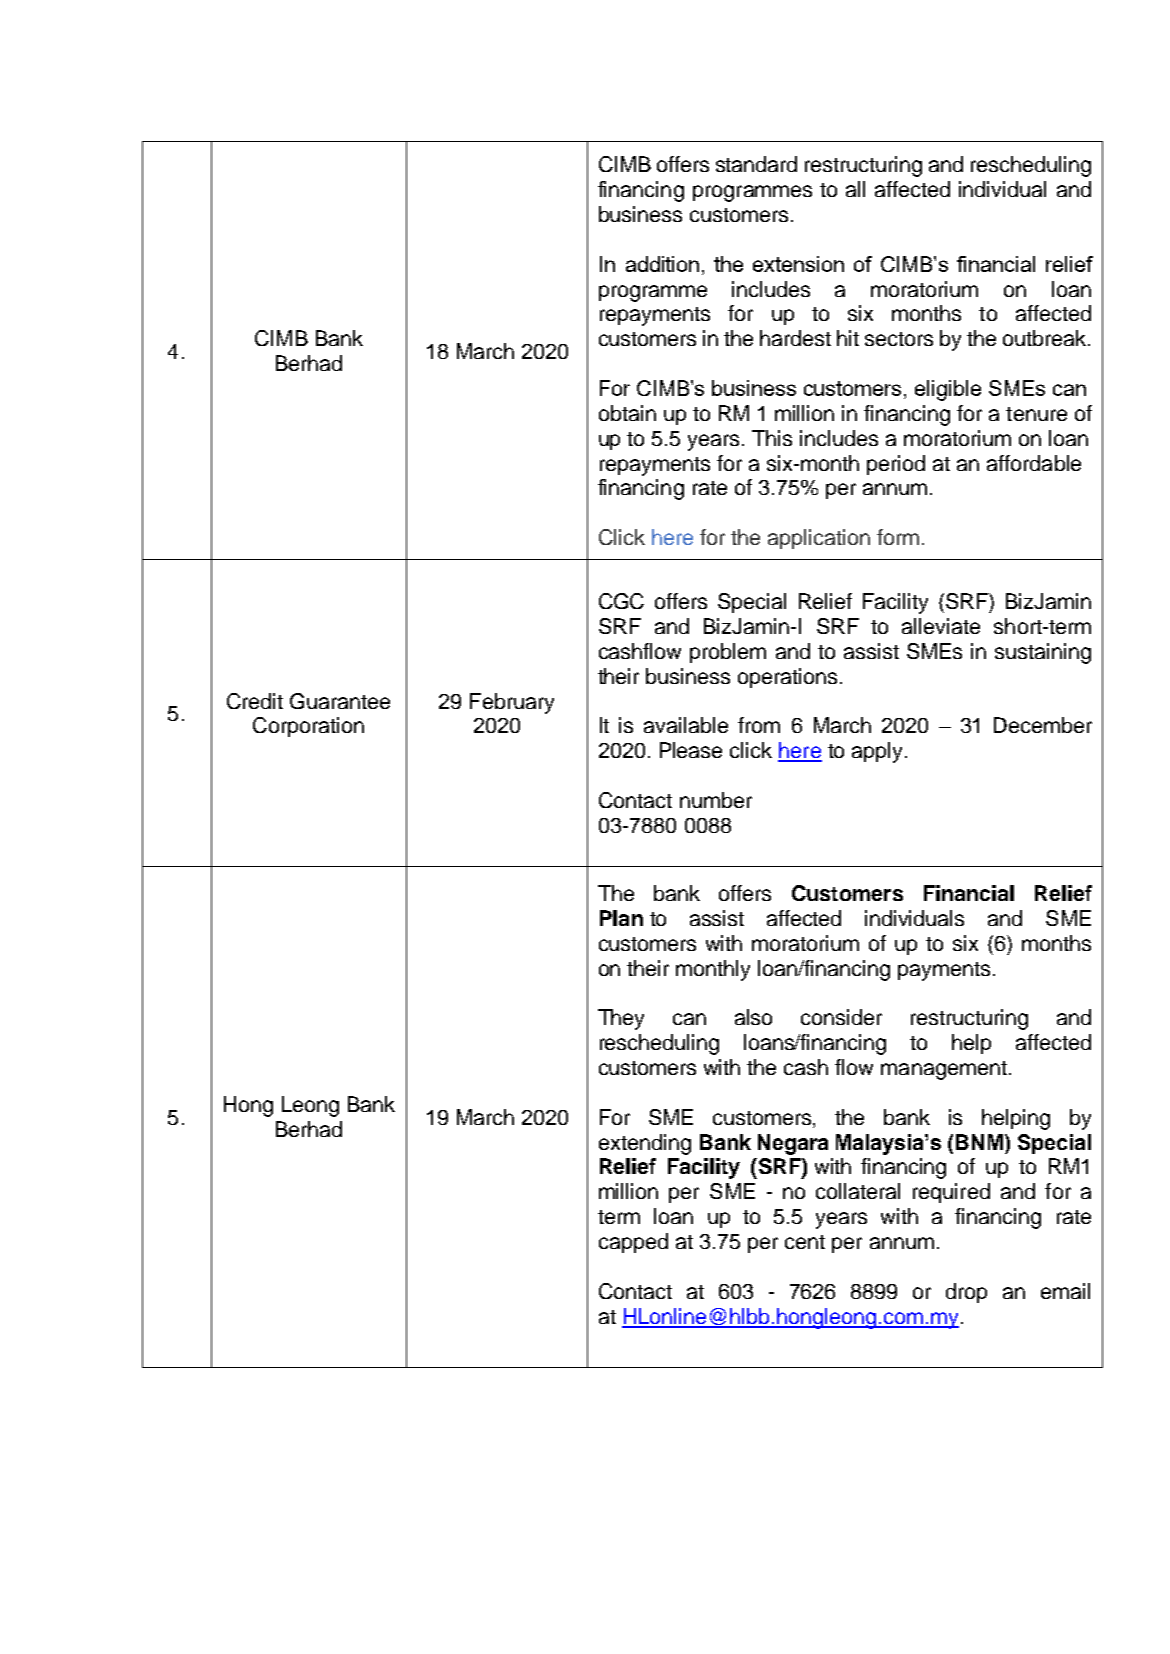  I want to click on consider, so click(841, 1017).
